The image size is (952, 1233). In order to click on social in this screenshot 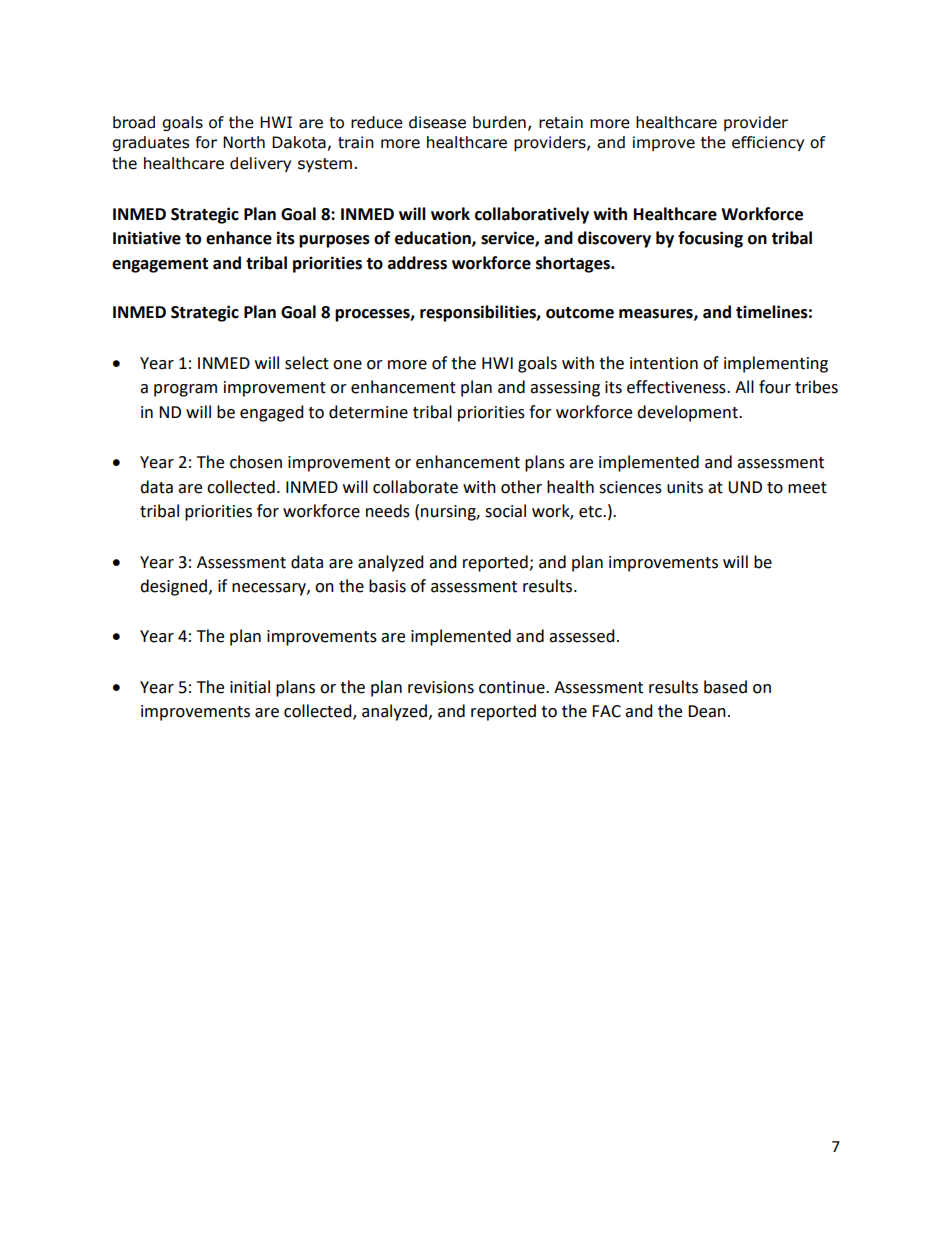, I will do `click(505, 511)`.
